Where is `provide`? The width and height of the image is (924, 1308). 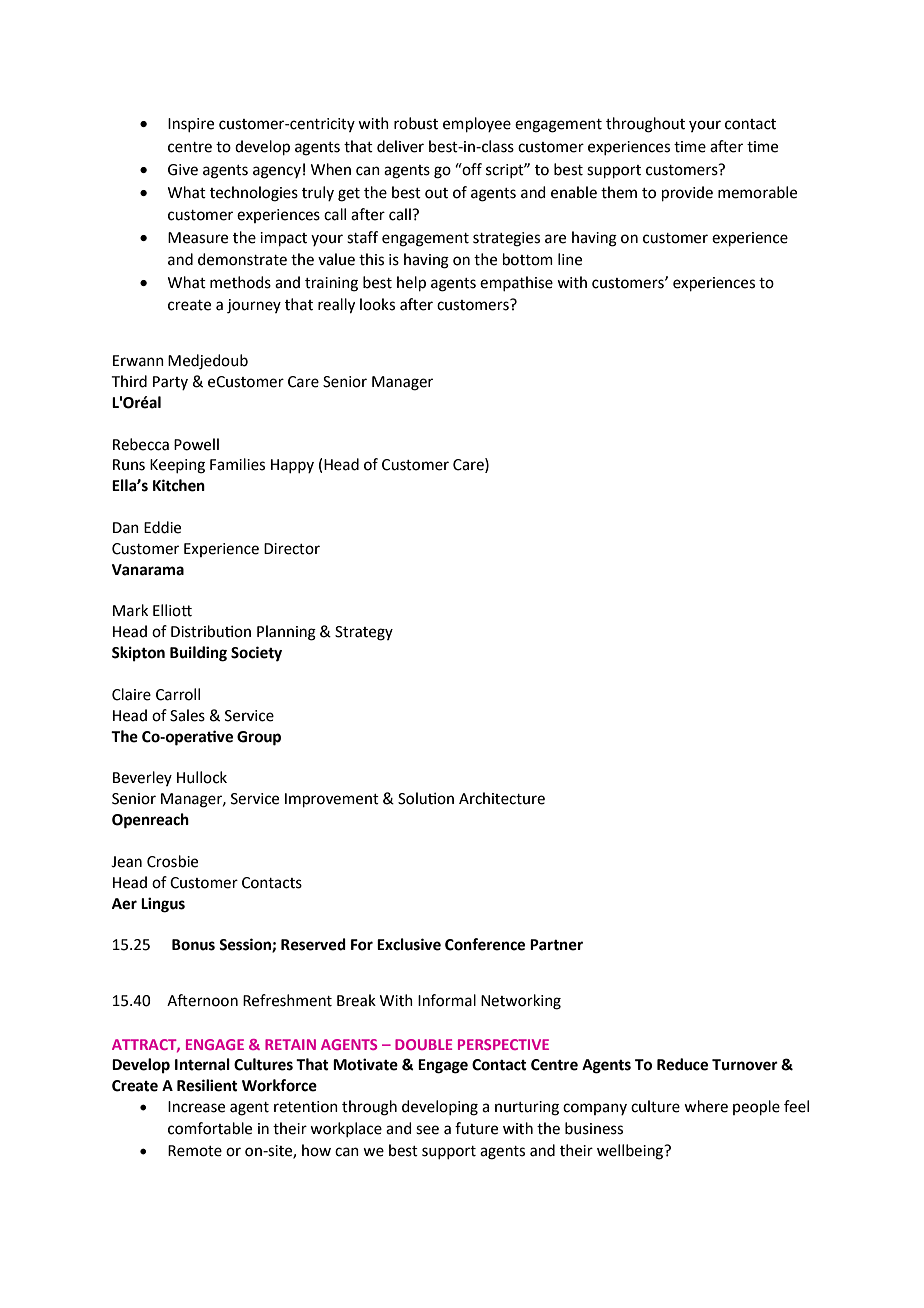 provide is located at coordinates (687, 193).
